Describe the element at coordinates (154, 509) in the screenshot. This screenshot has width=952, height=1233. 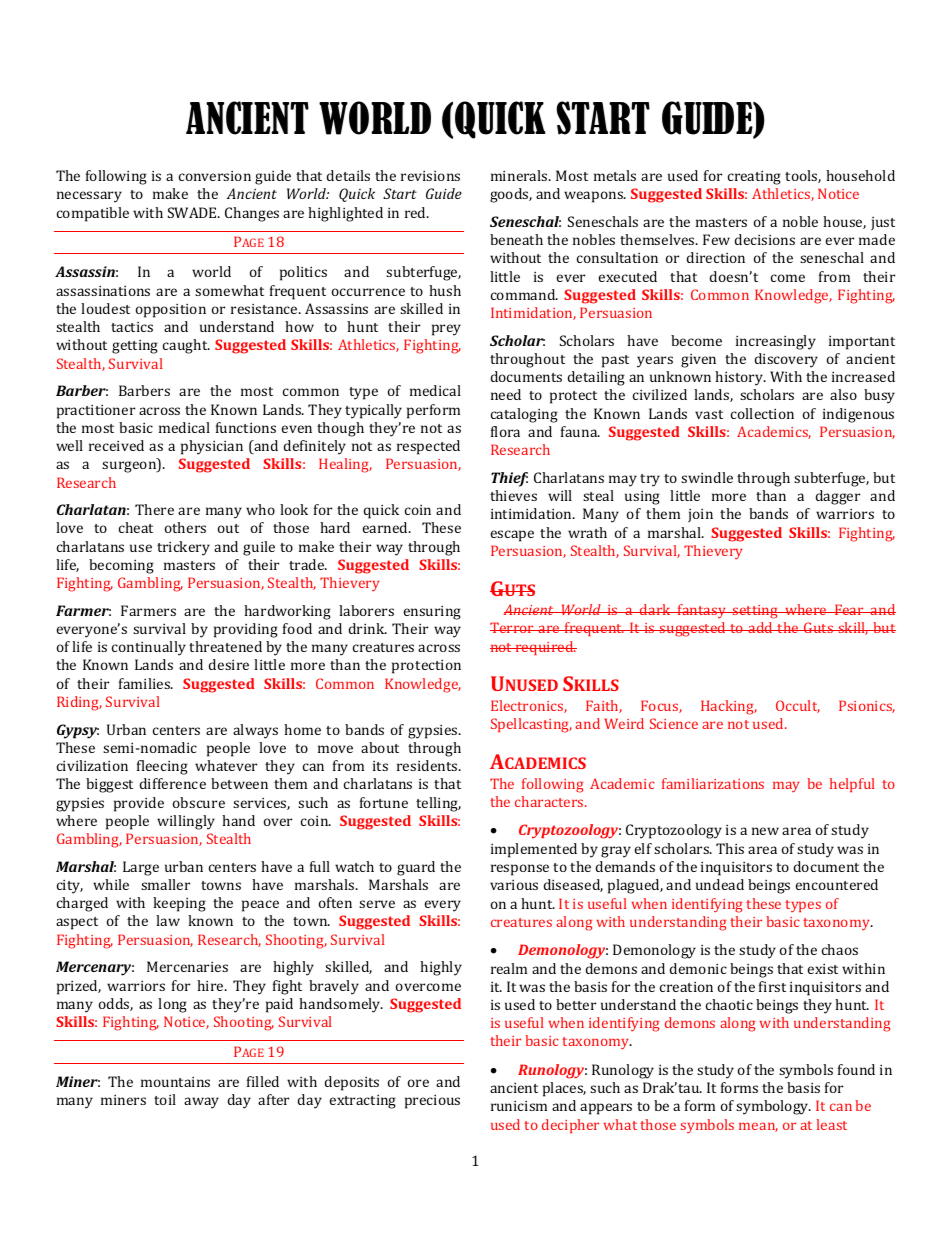
I see `There` at that location.
